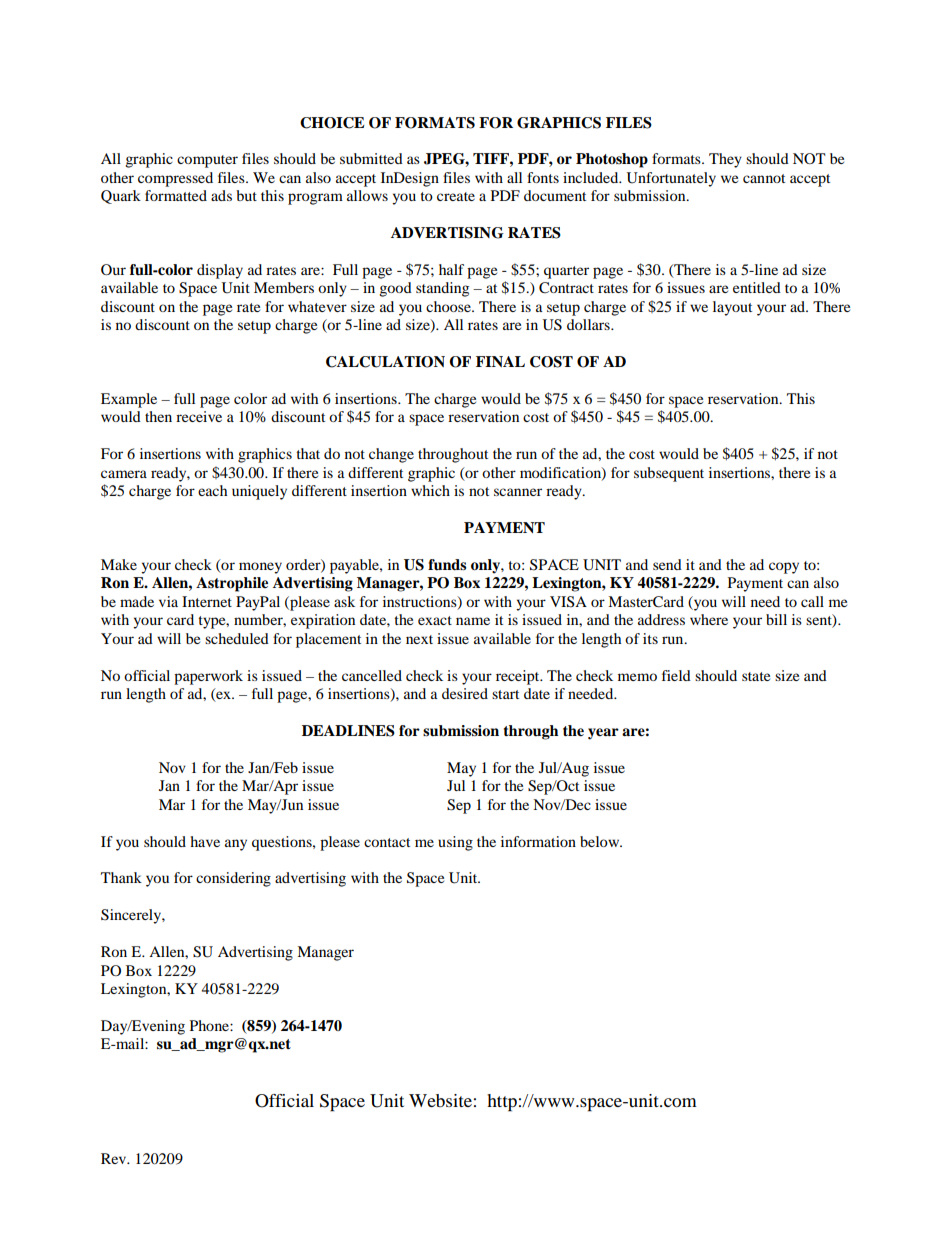 The image size is (952, 1247). I want to click on which, so click(430, 490).
